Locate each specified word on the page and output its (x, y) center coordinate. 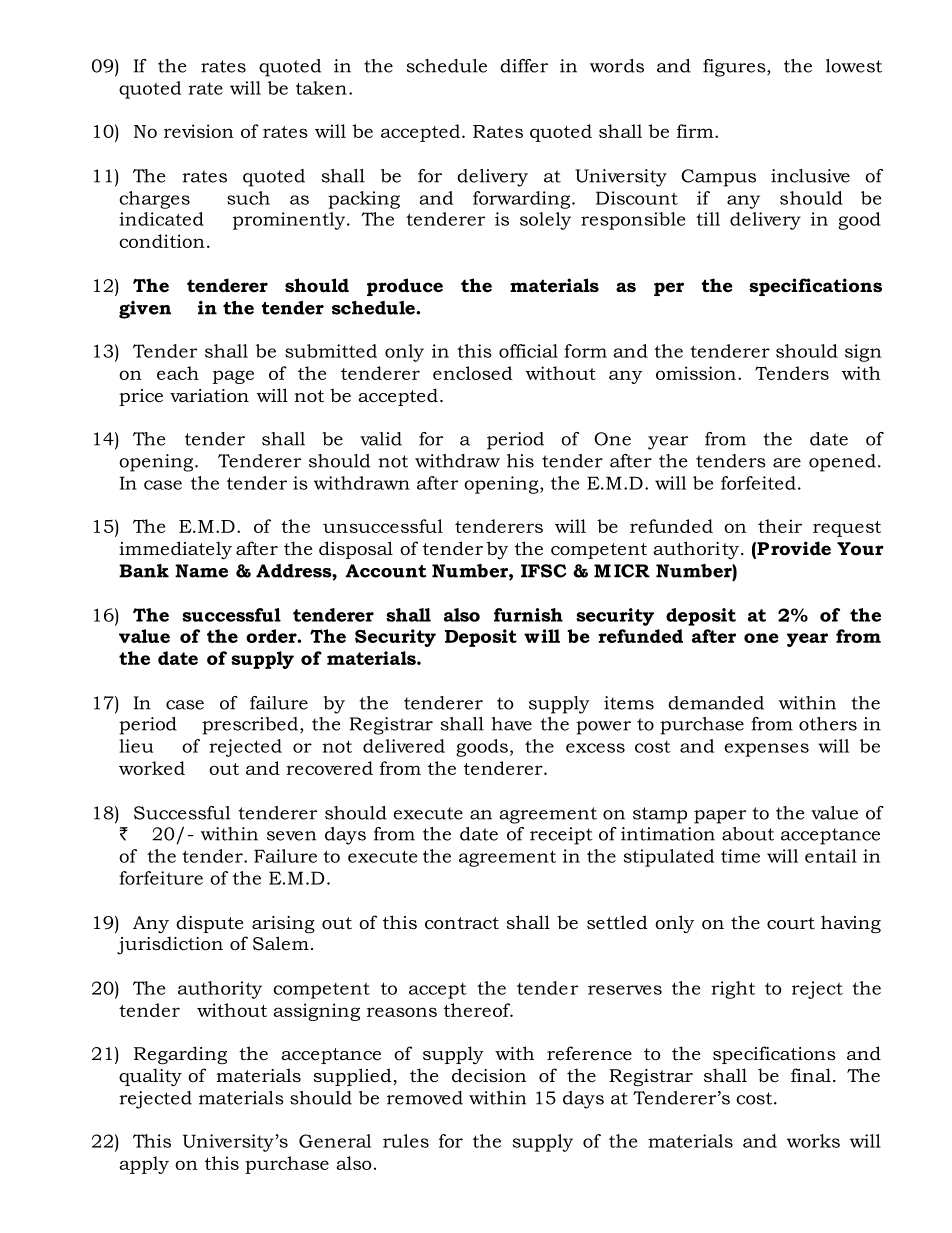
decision (489, 1075)
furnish (528, 615)
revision (199, 131)
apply (144, 1165)
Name (201, 571)
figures (735, 68)
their (780, 526)
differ (524, 66)
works (813, 1141)
